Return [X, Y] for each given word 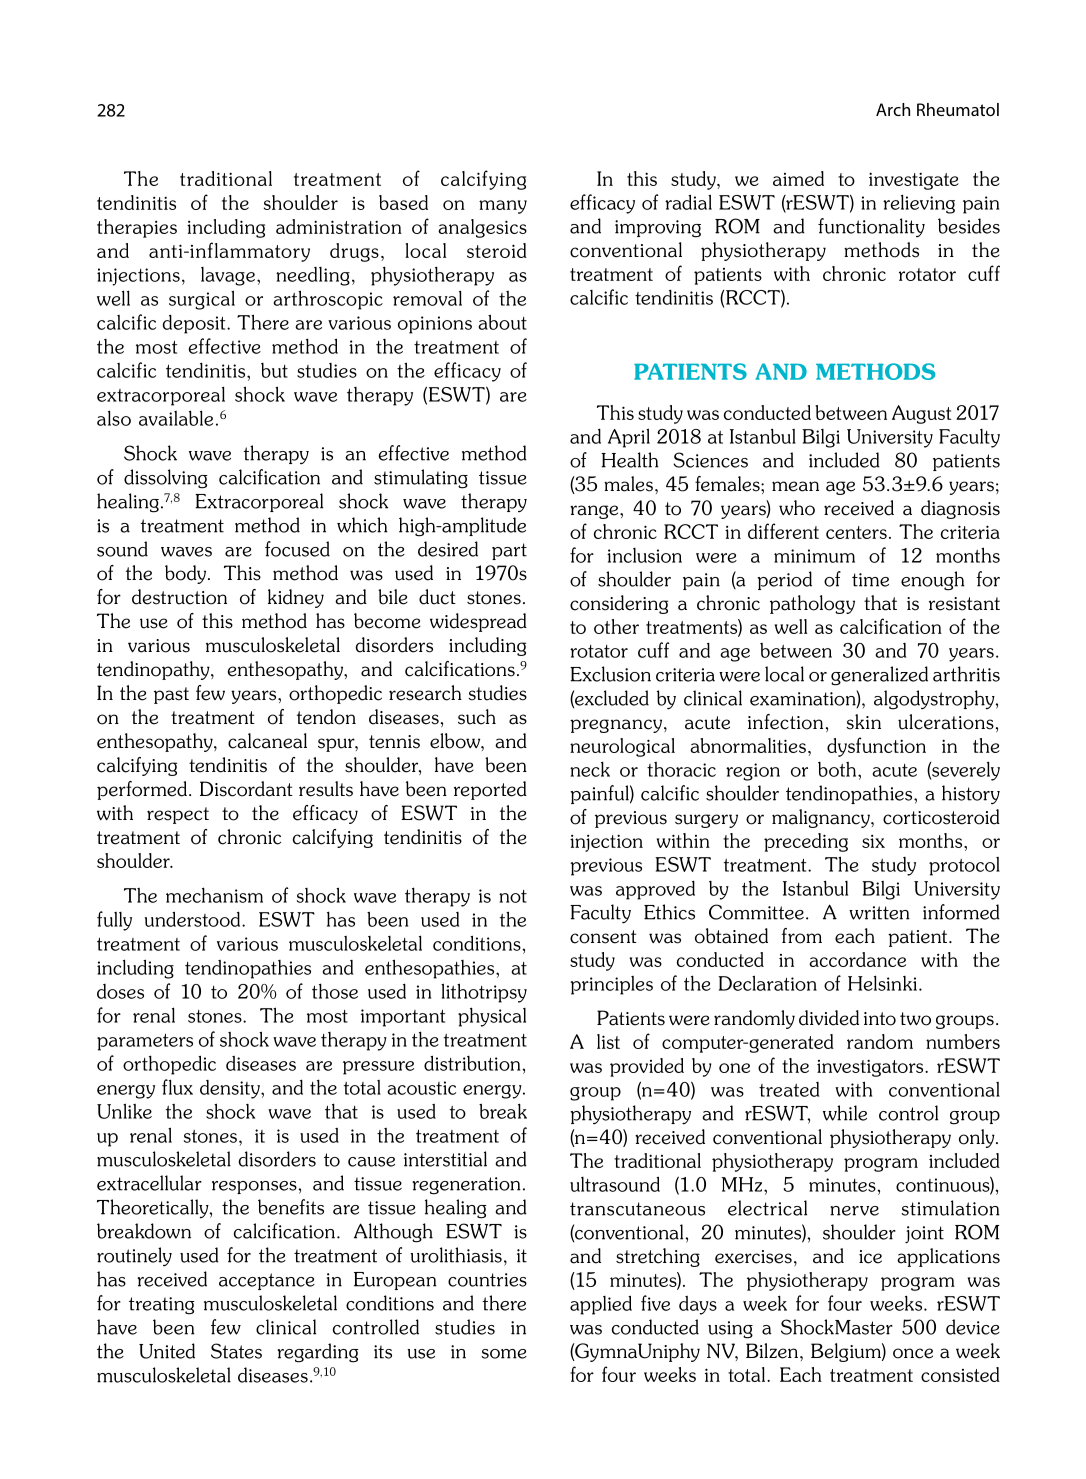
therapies [137, 228]
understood [194, 919]
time [870, 580]
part [509, 551]
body [187, 574]
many [503, 207]
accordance [857, 959]
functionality [871, 227]
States [236, 1351]
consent [603, 937]
